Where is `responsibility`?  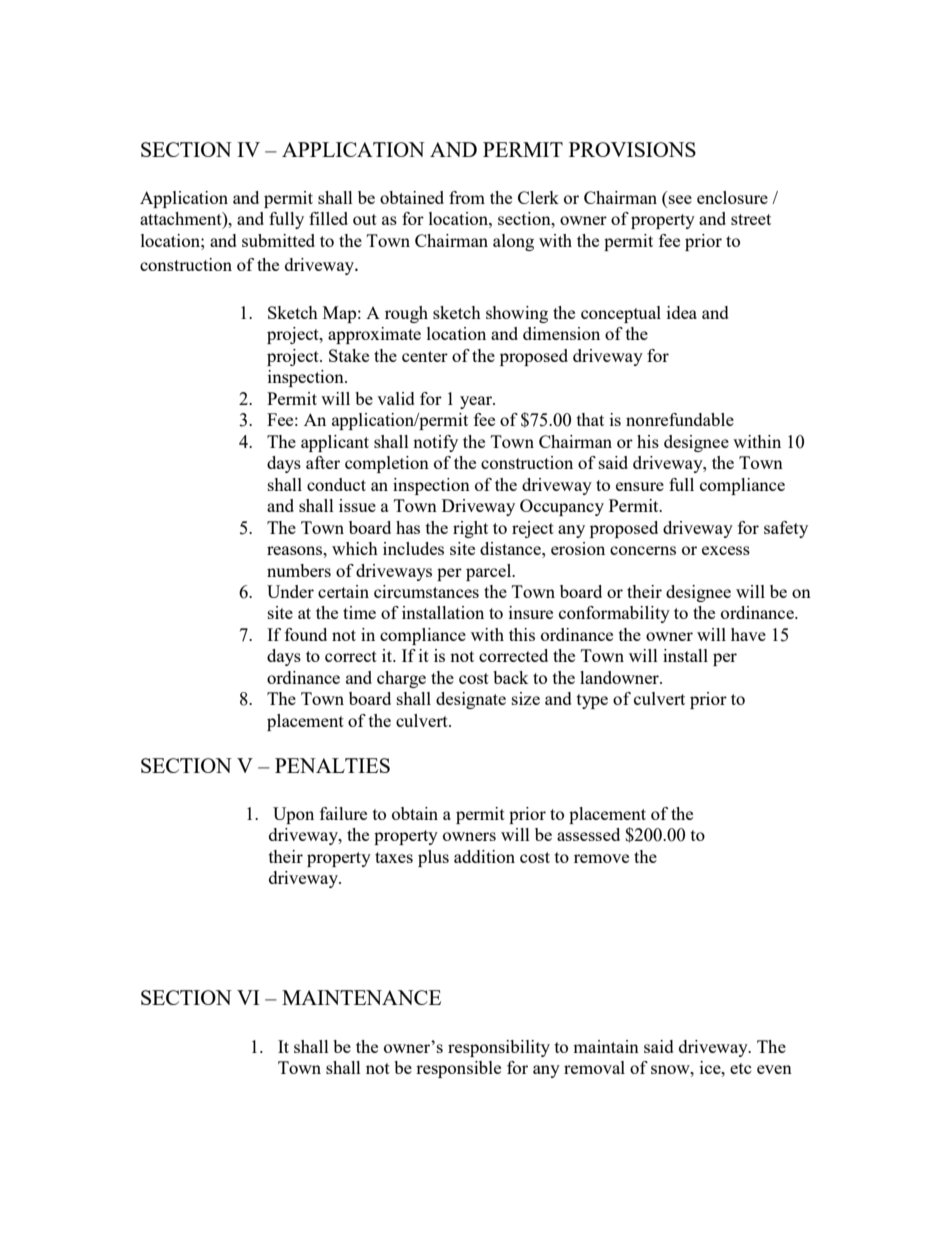 responsibility is located at coordinates (499, 1048).
